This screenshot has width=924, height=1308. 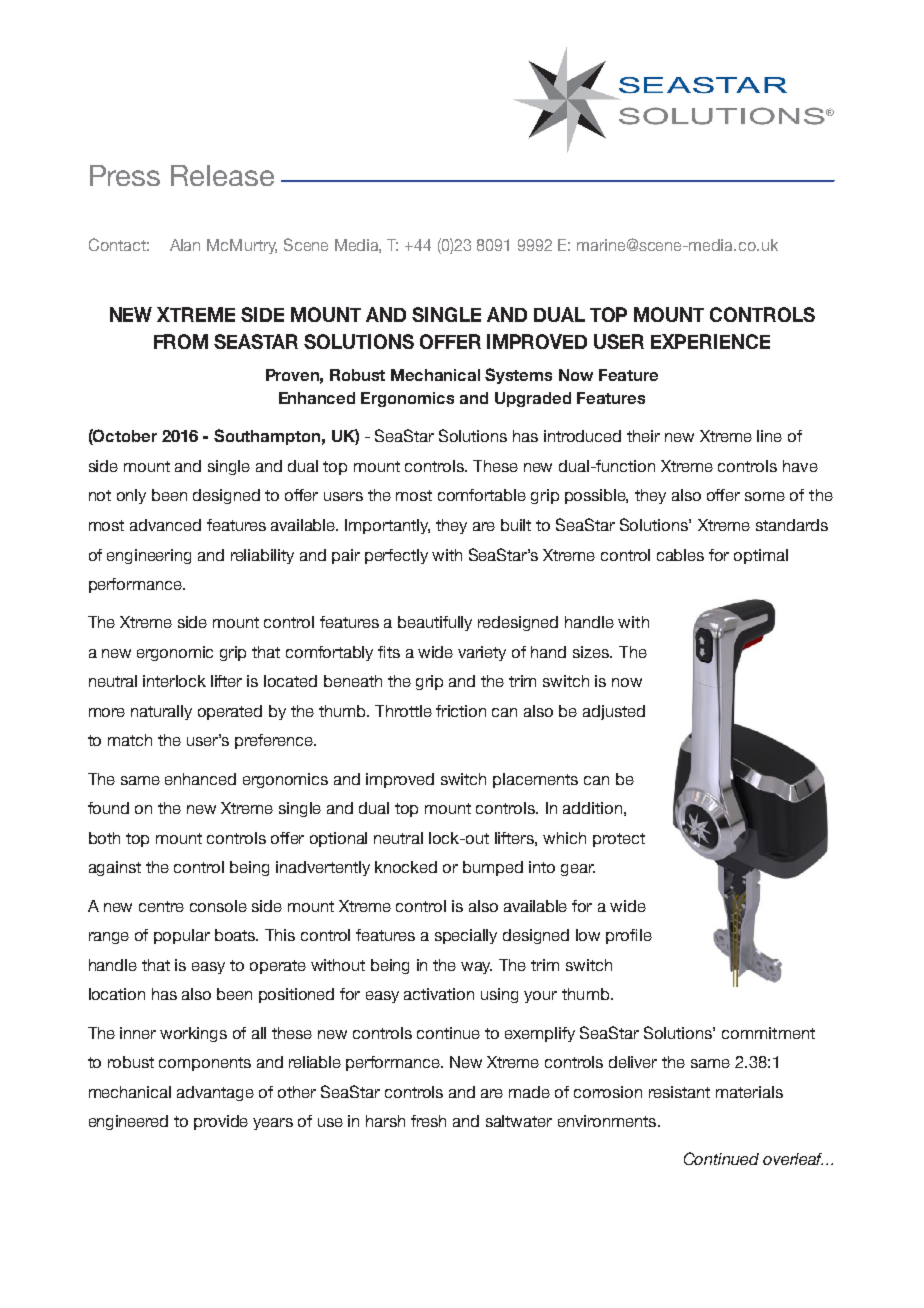 What do you see at coordinates (461, 711) in the screenshot?
I see `friction` at bounding box center [461, 711].
